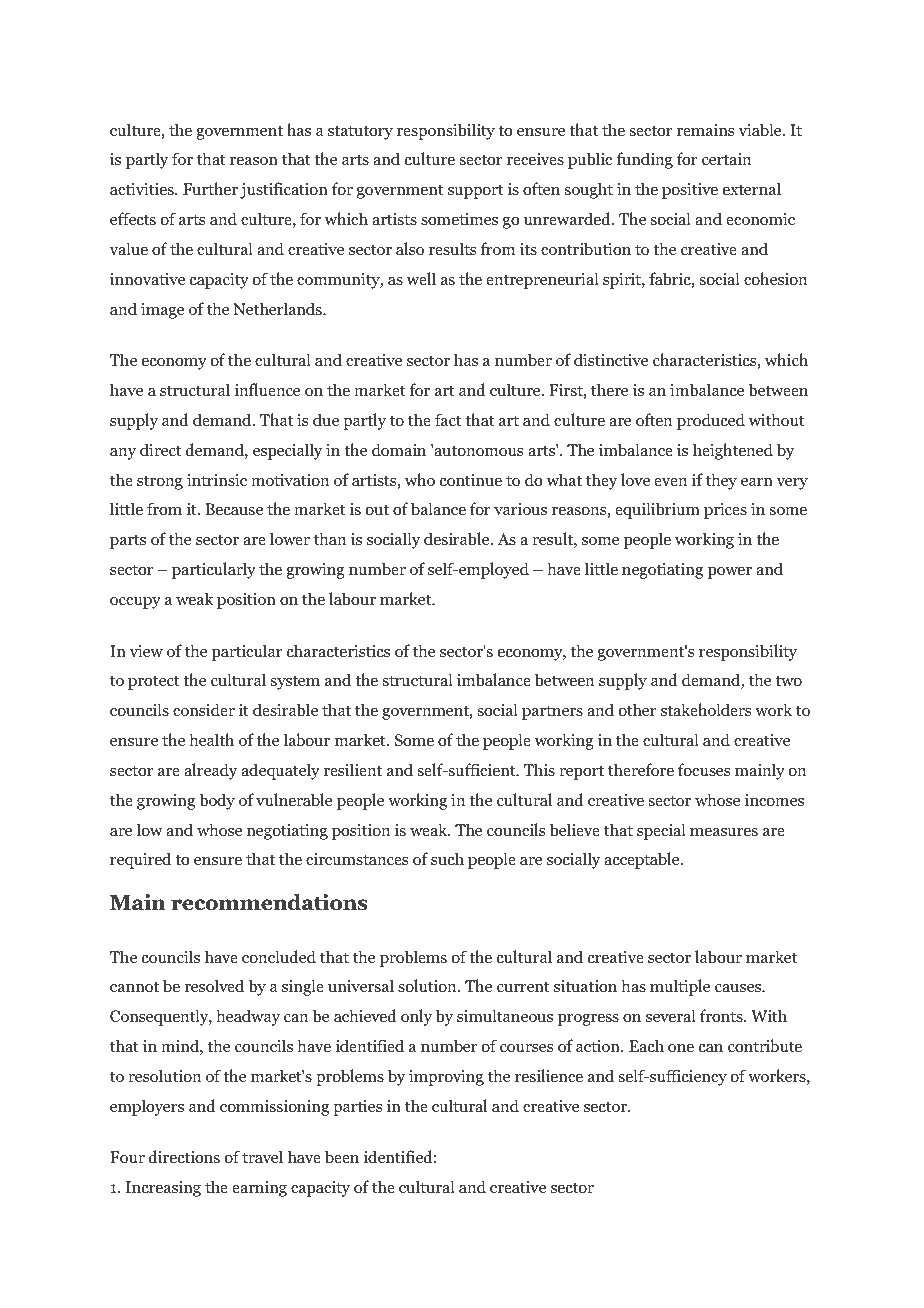  Describe the element at coordinates (475, 191) in the screenshot. I see `support` at that location.
